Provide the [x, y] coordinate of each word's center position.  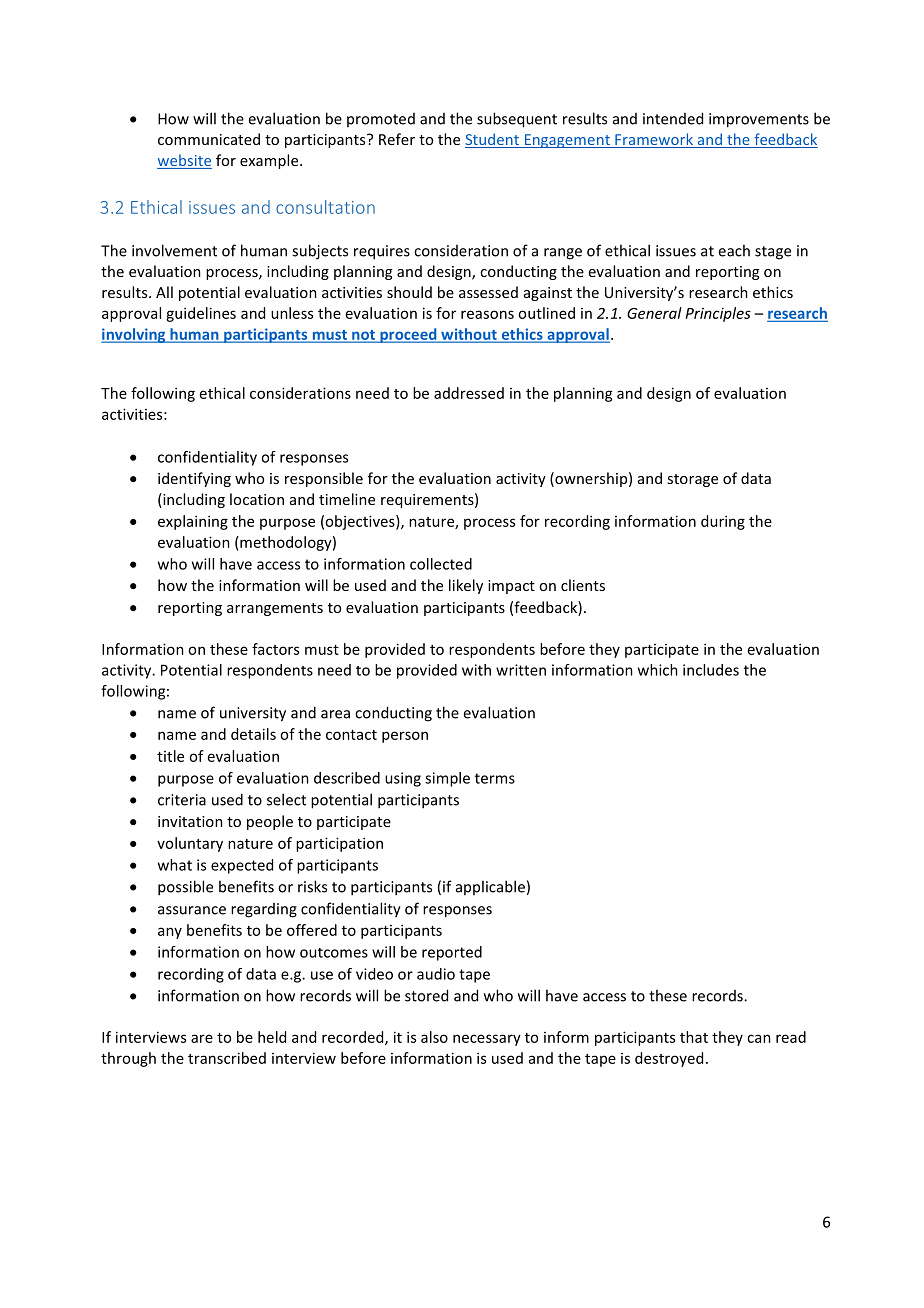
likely [466, 586]
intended [673, 118]
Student [493, 140]
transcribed [227, 1058]
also [434, 1037]
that [694, 1037]
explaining [193, 522]
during [723, 522]
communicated [209, 139]
